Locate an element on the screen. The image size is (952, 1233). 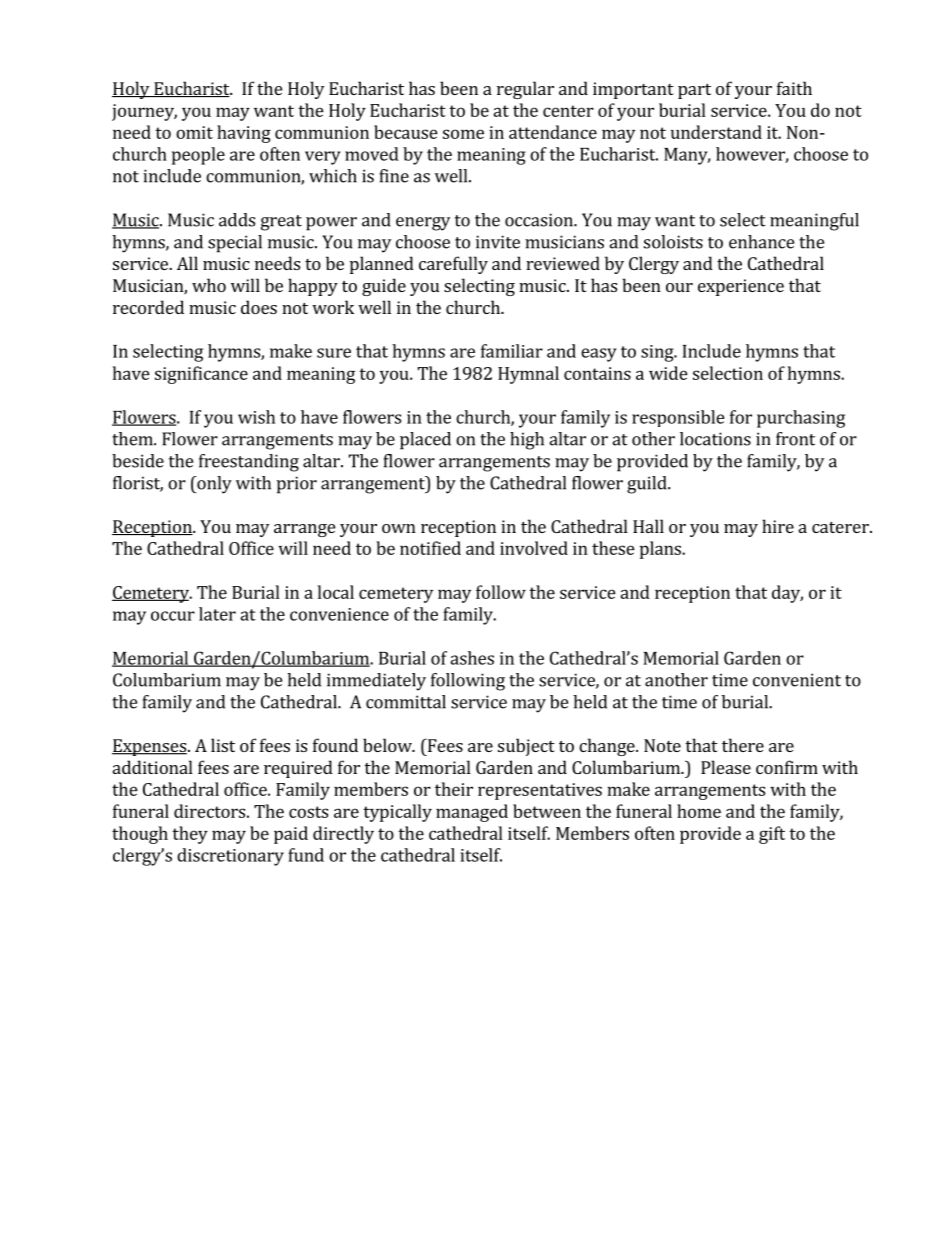
omit is located at coordinates (194, 132).
